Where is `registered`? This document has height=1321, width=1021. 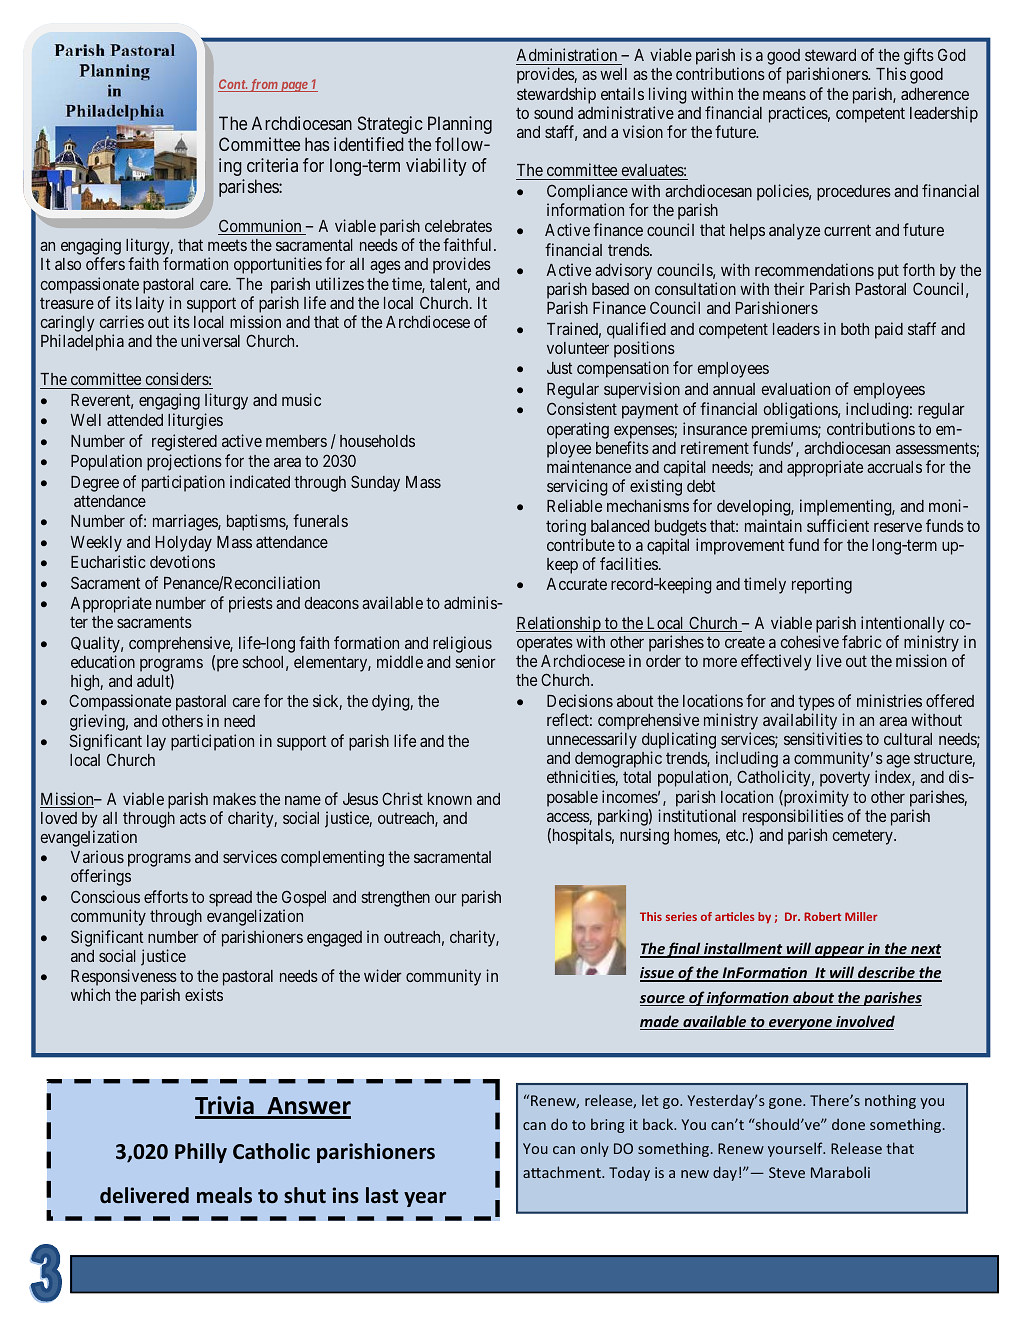 registered is located at coordinates (184, 442).
